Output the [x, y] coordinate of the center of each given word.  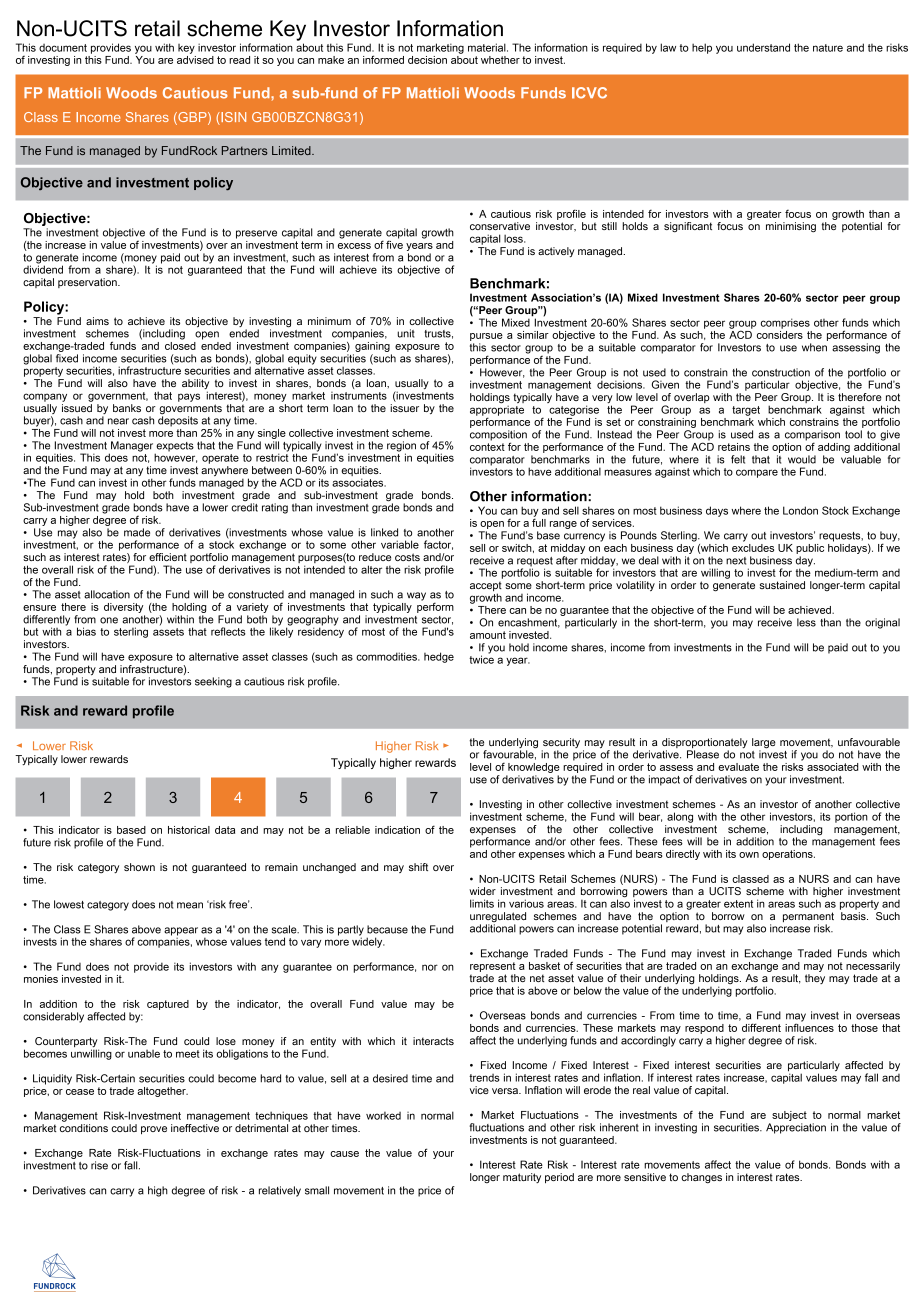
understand [763, 47]
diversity [123, 608]
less [806, 622]
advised [195, 58]
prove [154, 1130]
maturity [522, 1178]
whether [500, 60]
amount [488, 635]
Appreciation [796, 1128]
